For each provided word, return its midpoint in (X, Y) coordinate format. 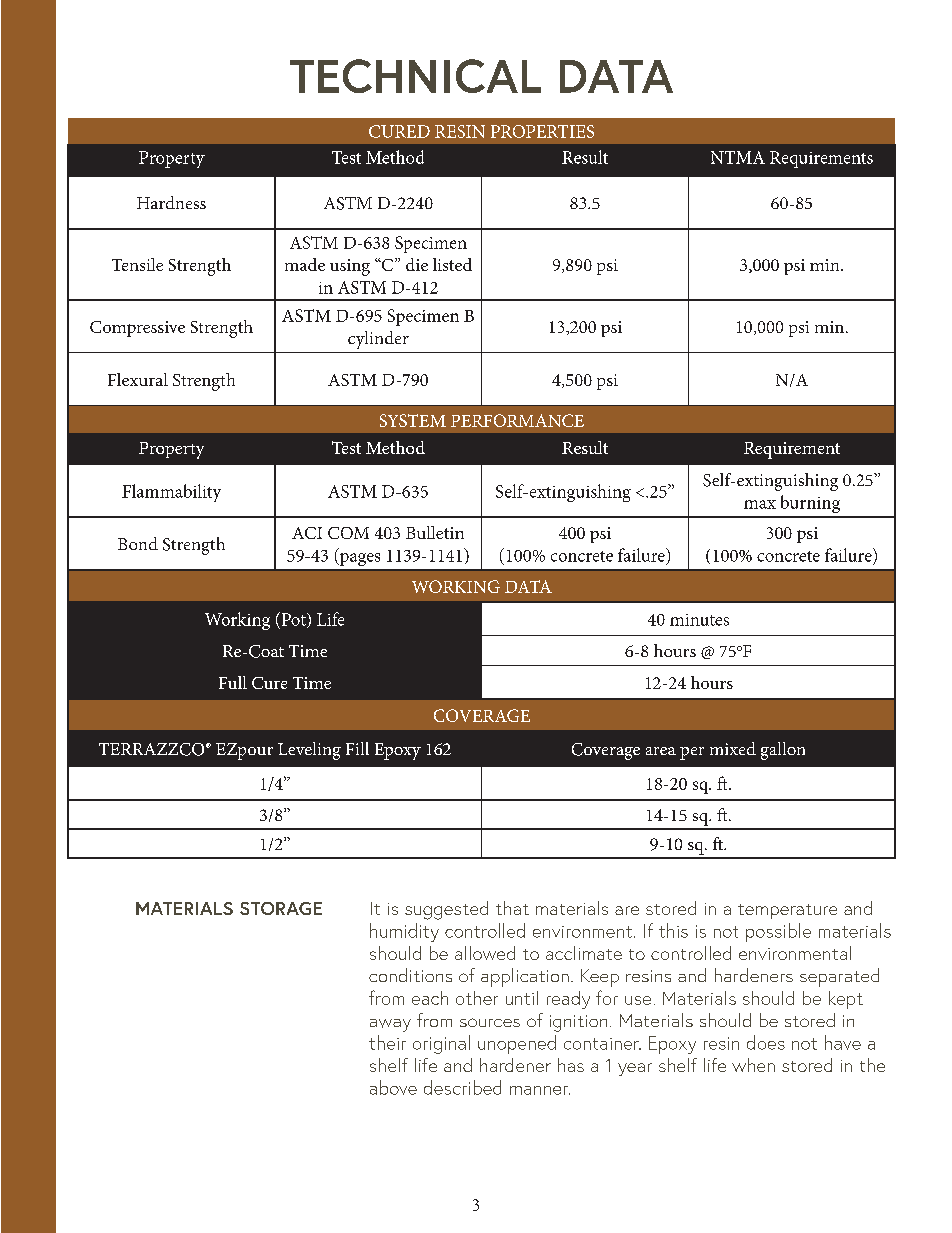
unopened (517, 1044)
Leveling (309, 751)
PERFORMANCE (517, 420)
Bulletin (435, 532)
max (760, 504)
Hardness (171, 202)
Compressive (137, 329)
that (512, 908)
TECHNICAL (415, 76)
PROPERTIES (542, 131)
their (387, 1042)
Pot (293, 620)
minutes (699, 620)
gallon (783, 751)
